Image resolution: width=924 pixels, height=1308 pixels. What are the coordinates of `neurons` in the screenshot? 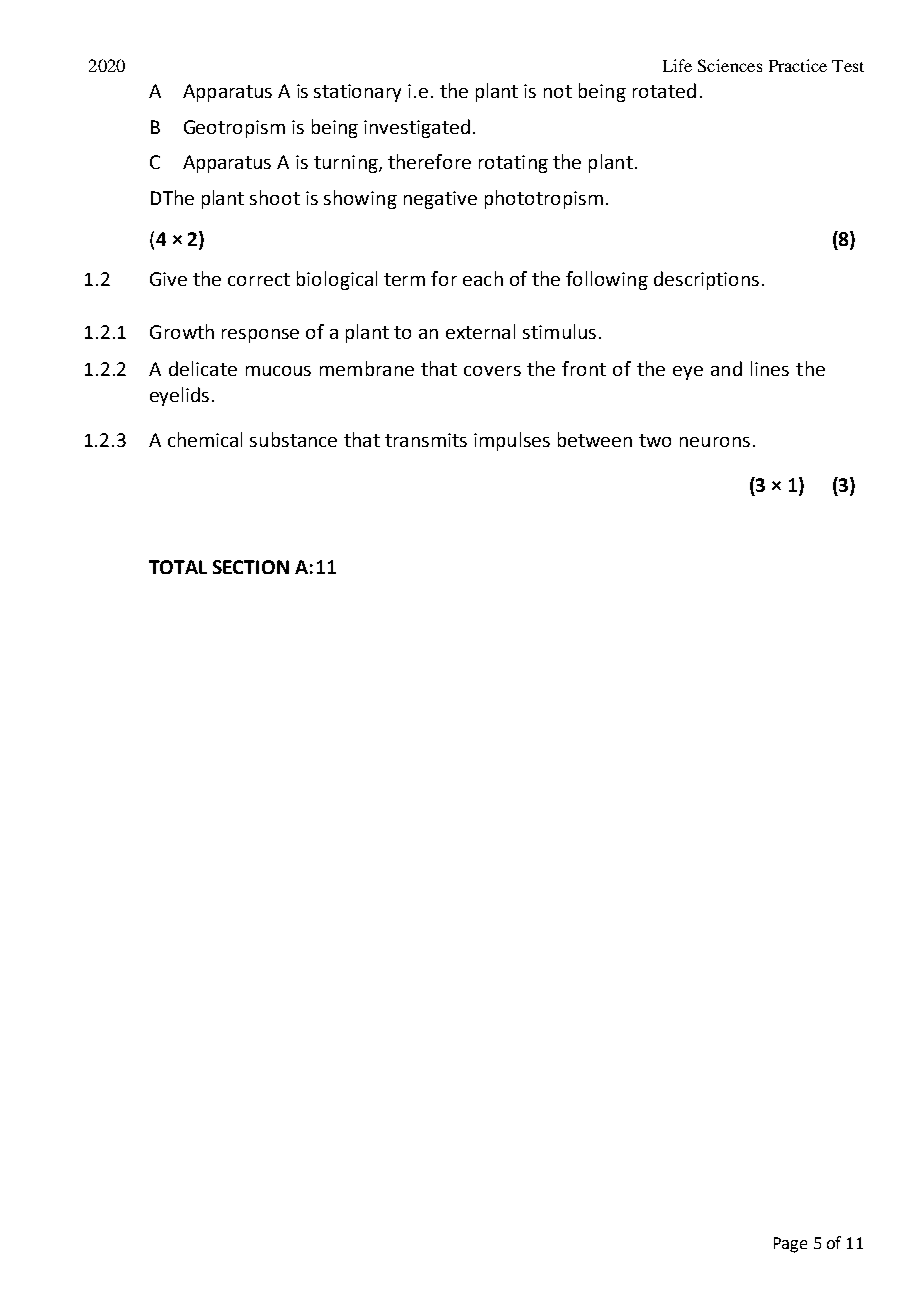 It's located at (715, 442).
